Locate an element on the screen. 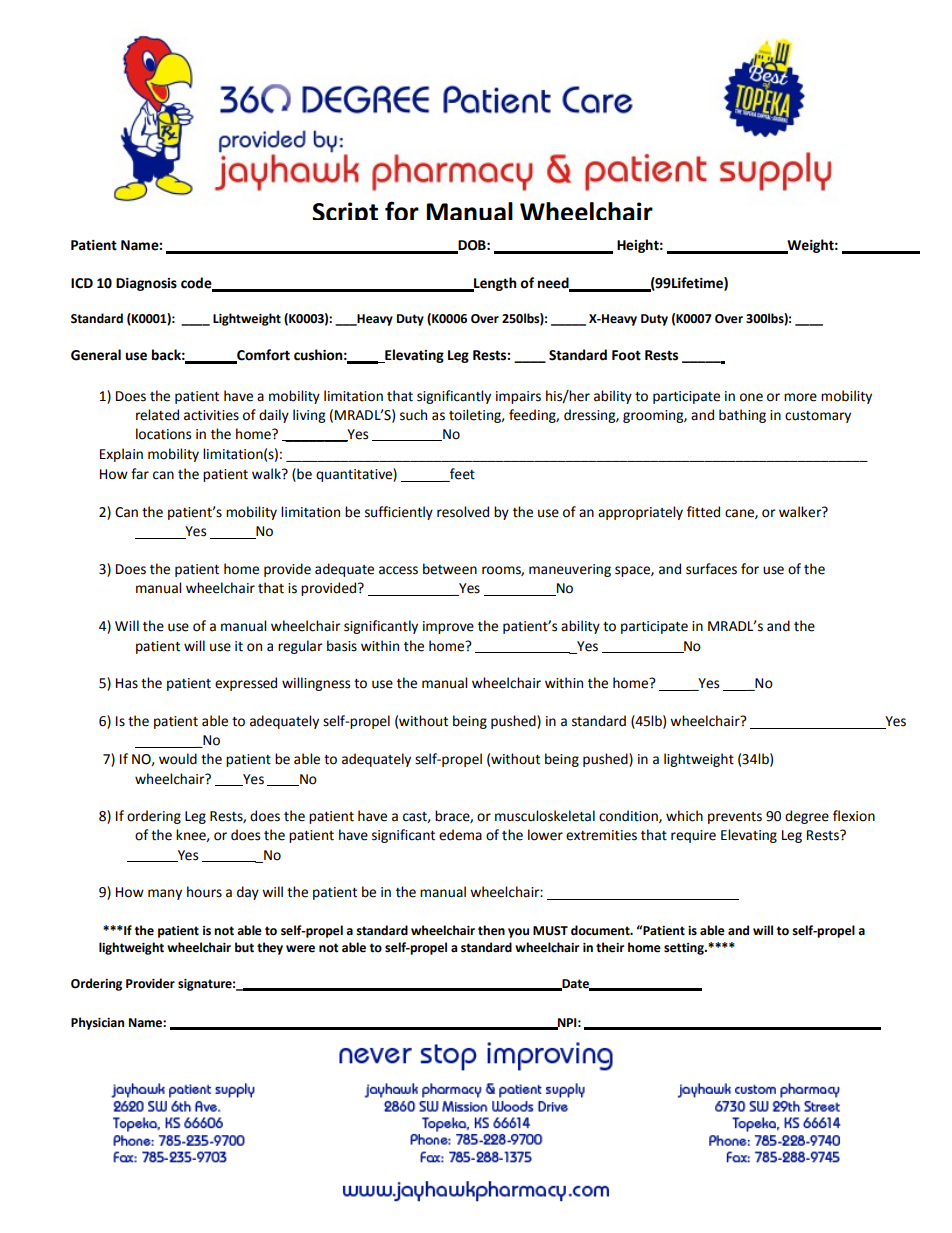 The image size is (952, 1233). need is located at coordinates (554, 284).
